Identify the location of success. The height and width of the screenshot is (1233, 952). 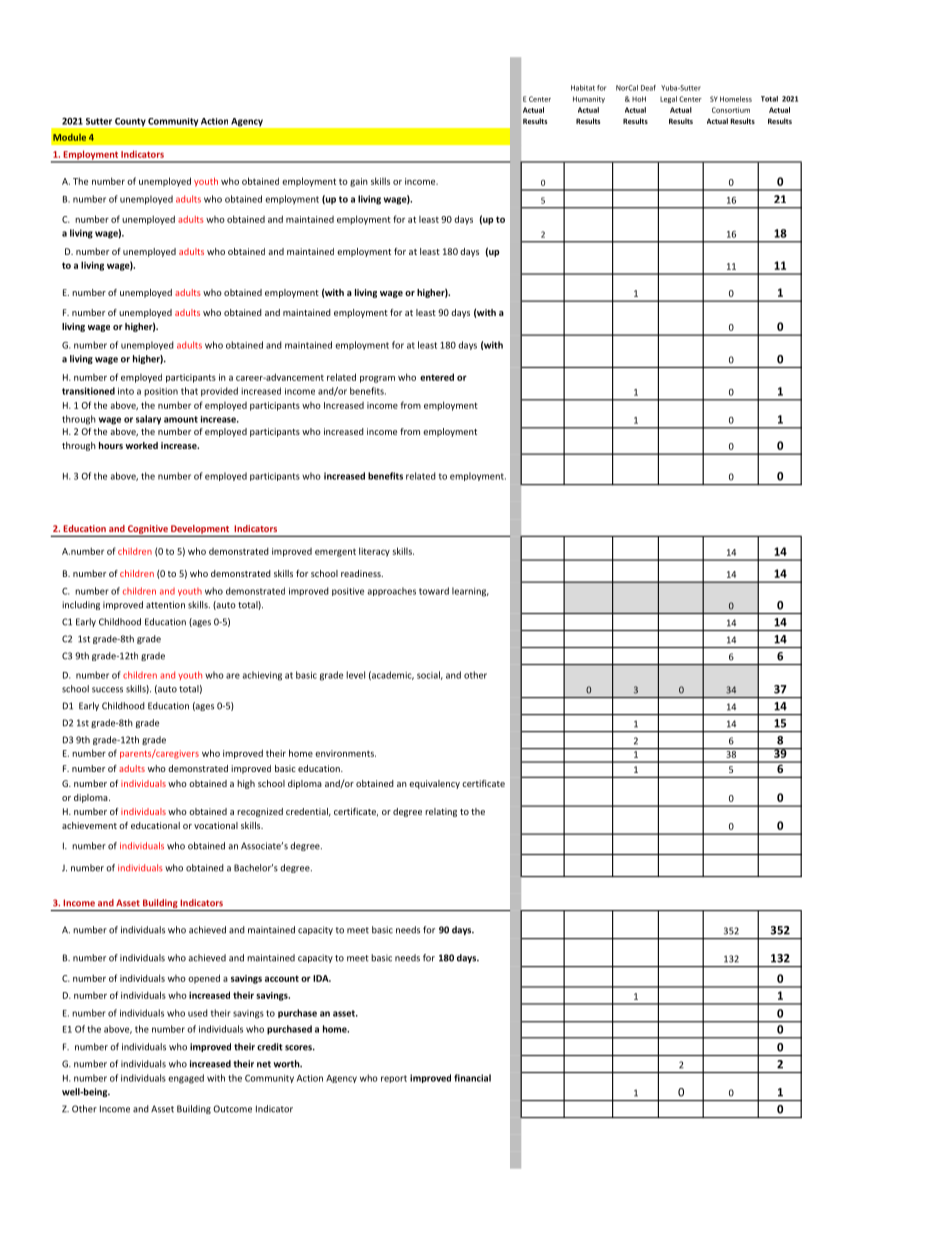
(107, 690).
